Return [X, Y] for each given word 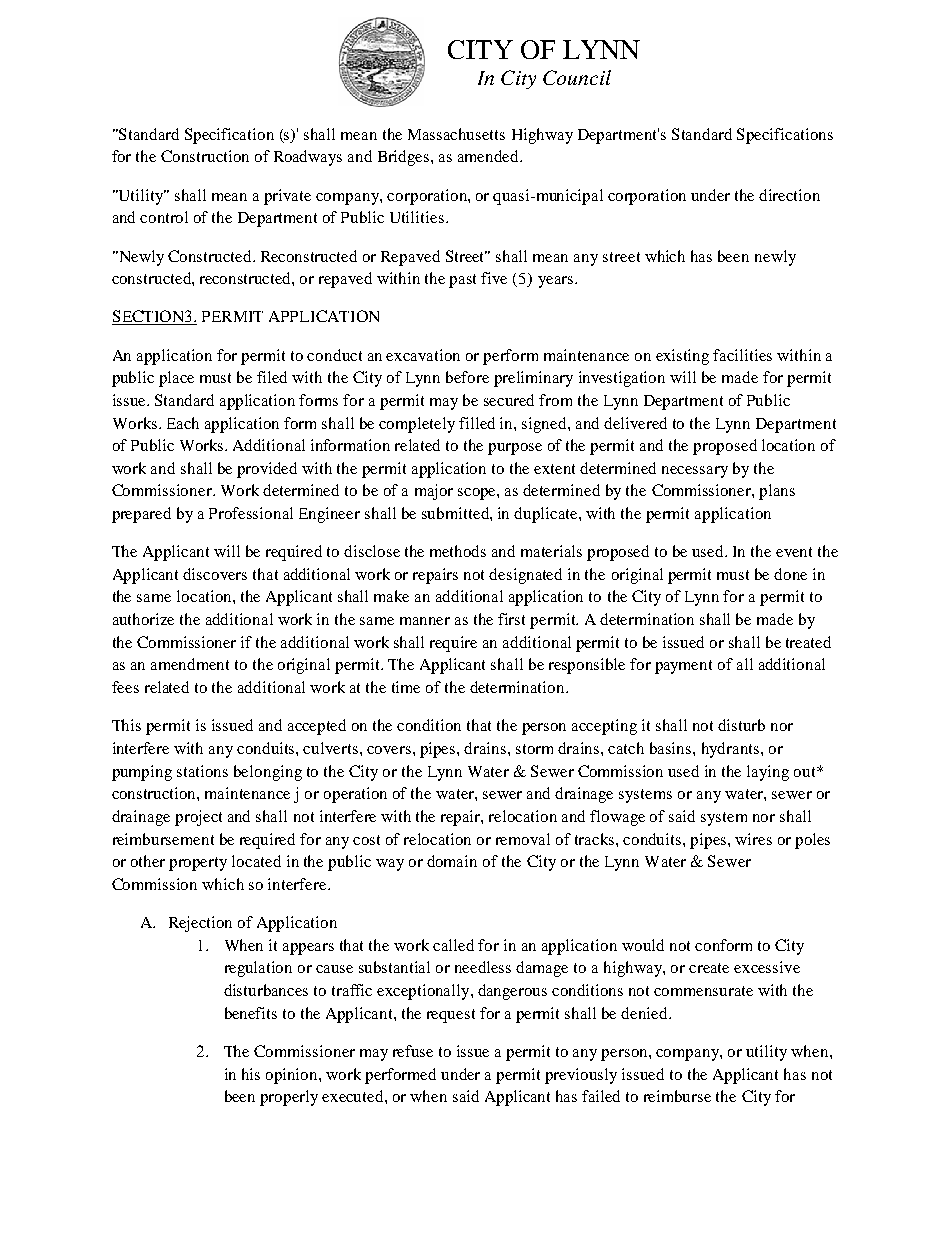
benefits [251, 1013]
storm [534, 749]
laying [768, 773]
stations [202, 771]
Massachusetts [456, 134]
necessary [695, 472]
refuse [413, 1051]
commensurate [703, 991]
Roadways [308, 158]
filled [477, 423]
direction [789, 195]
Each [183, 423]
